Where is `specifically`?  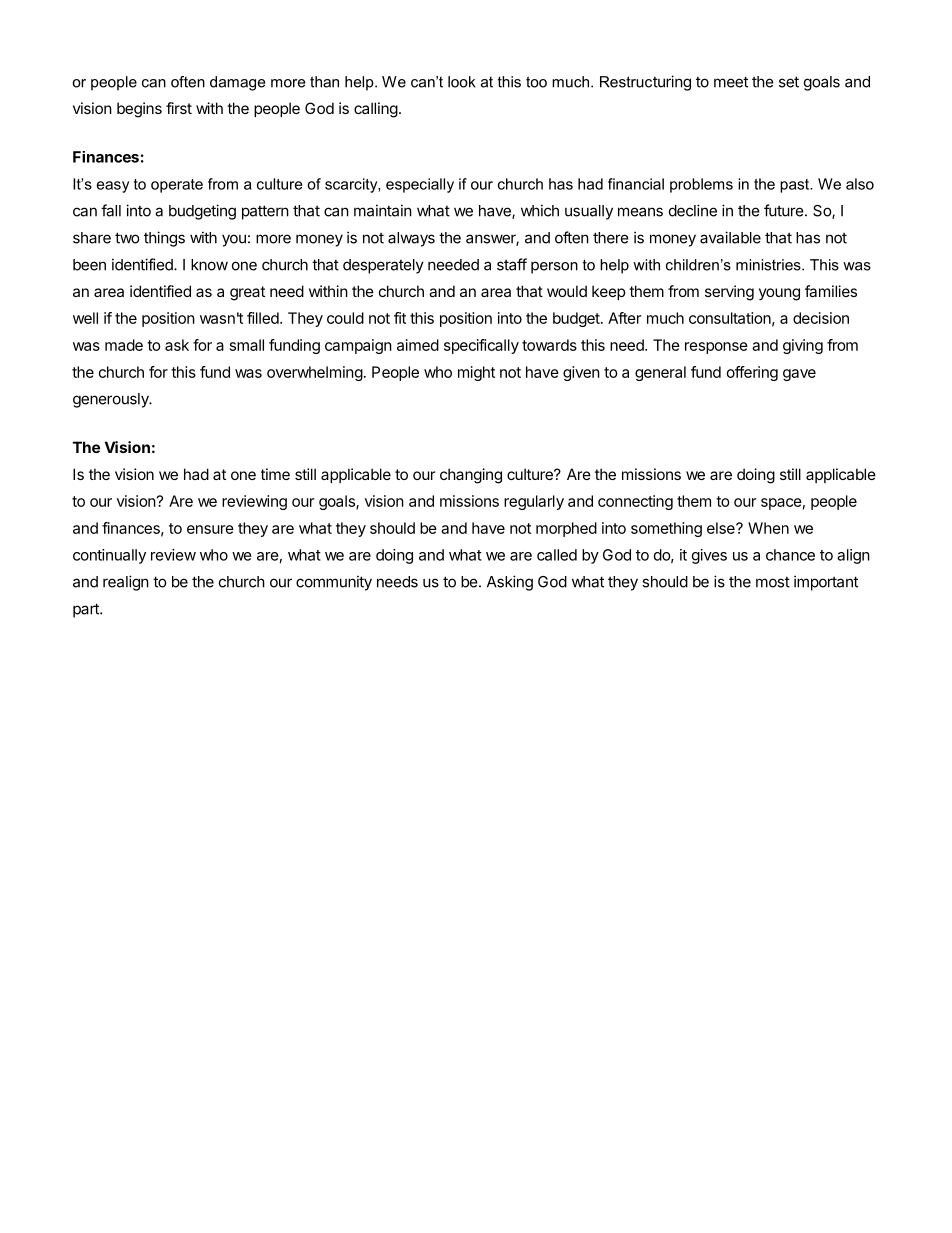 specifically is located at coordinates (481, 346).
